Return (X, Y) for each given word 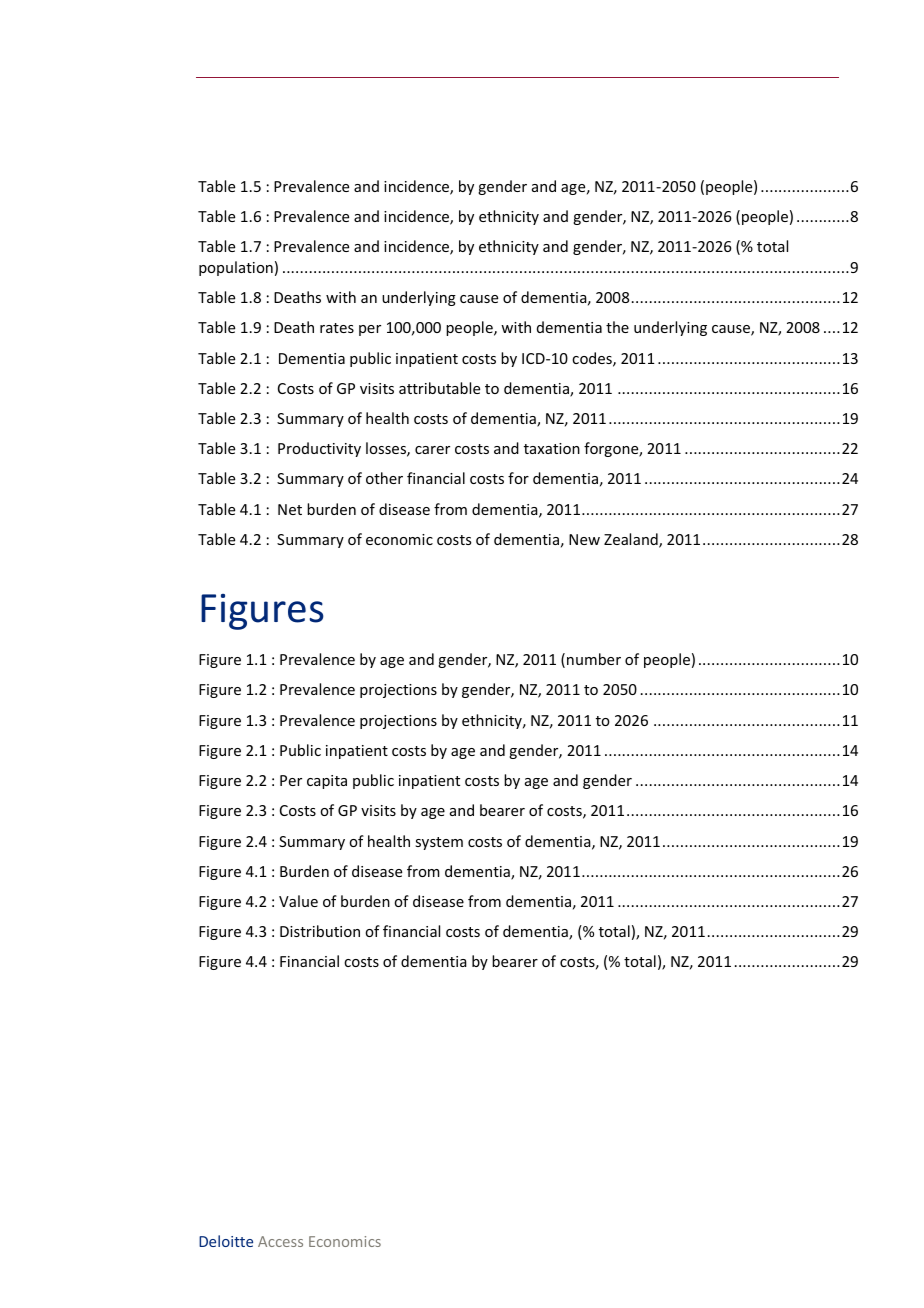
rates (337, 328)
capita (327, 782)
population (236, 268)
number (594, 659)
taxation (552, 448)
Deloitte (226, 1241)
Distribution (320, 931)
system (439, 843)
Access (280, 1241)
